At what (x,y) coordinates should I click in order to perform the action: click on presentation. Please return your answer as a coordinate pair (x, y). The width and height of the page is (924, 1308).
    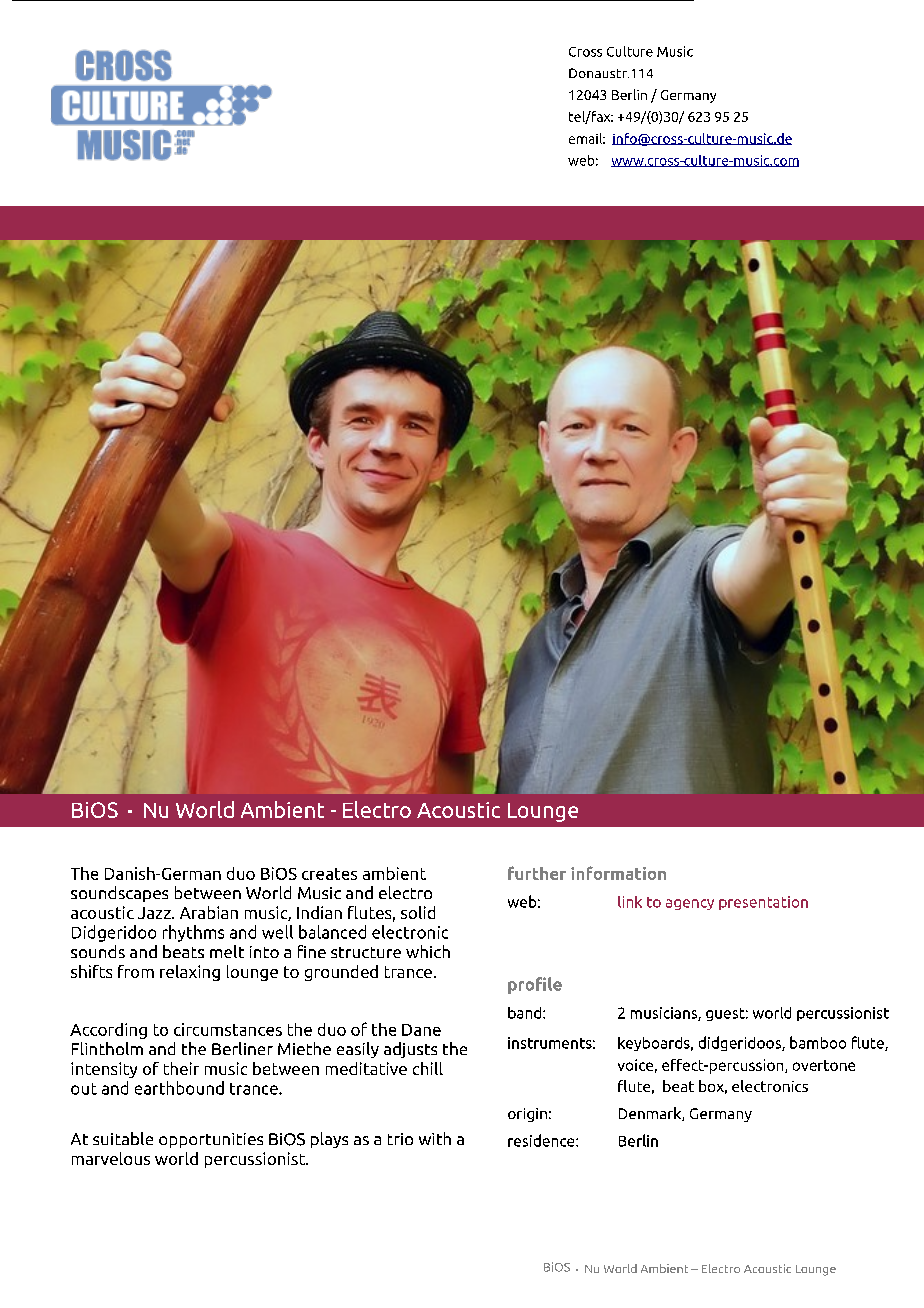
    Looking at the image, I should click on (763, 903).
